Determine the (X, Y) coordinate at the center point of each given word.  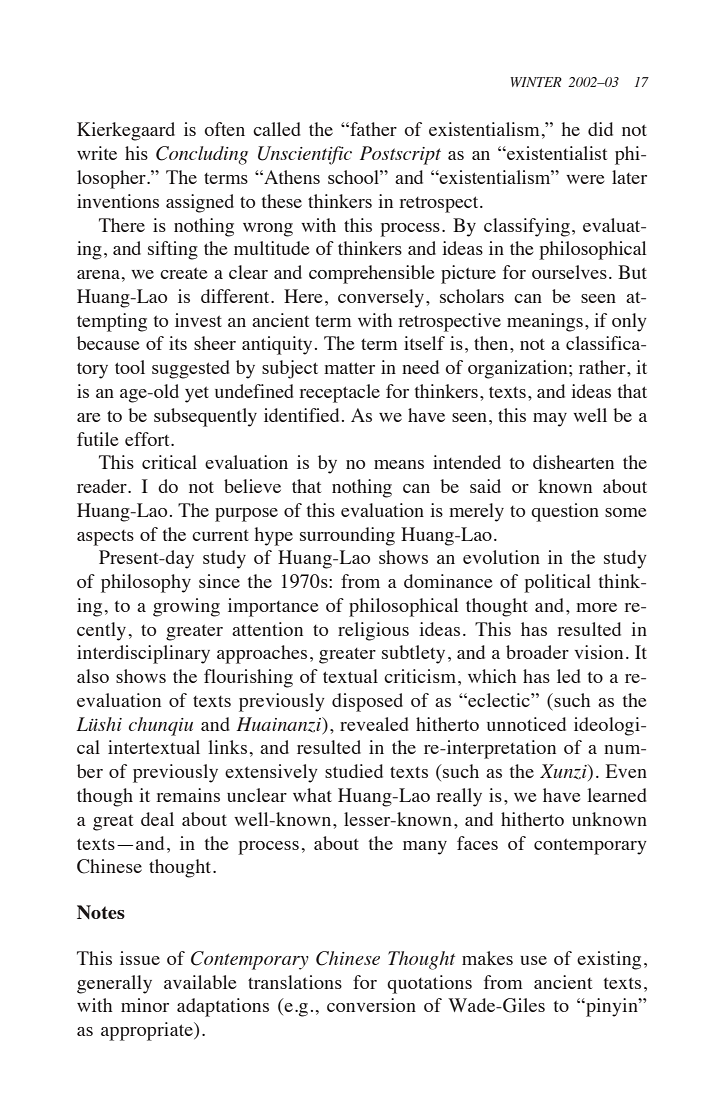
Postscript (400, 155)
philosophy (146, 583)
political (557, 583)
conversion (371, 1005)
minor (145, 1005)
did (600, 129)
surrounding (347, 536)
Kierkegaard (126, 131)
